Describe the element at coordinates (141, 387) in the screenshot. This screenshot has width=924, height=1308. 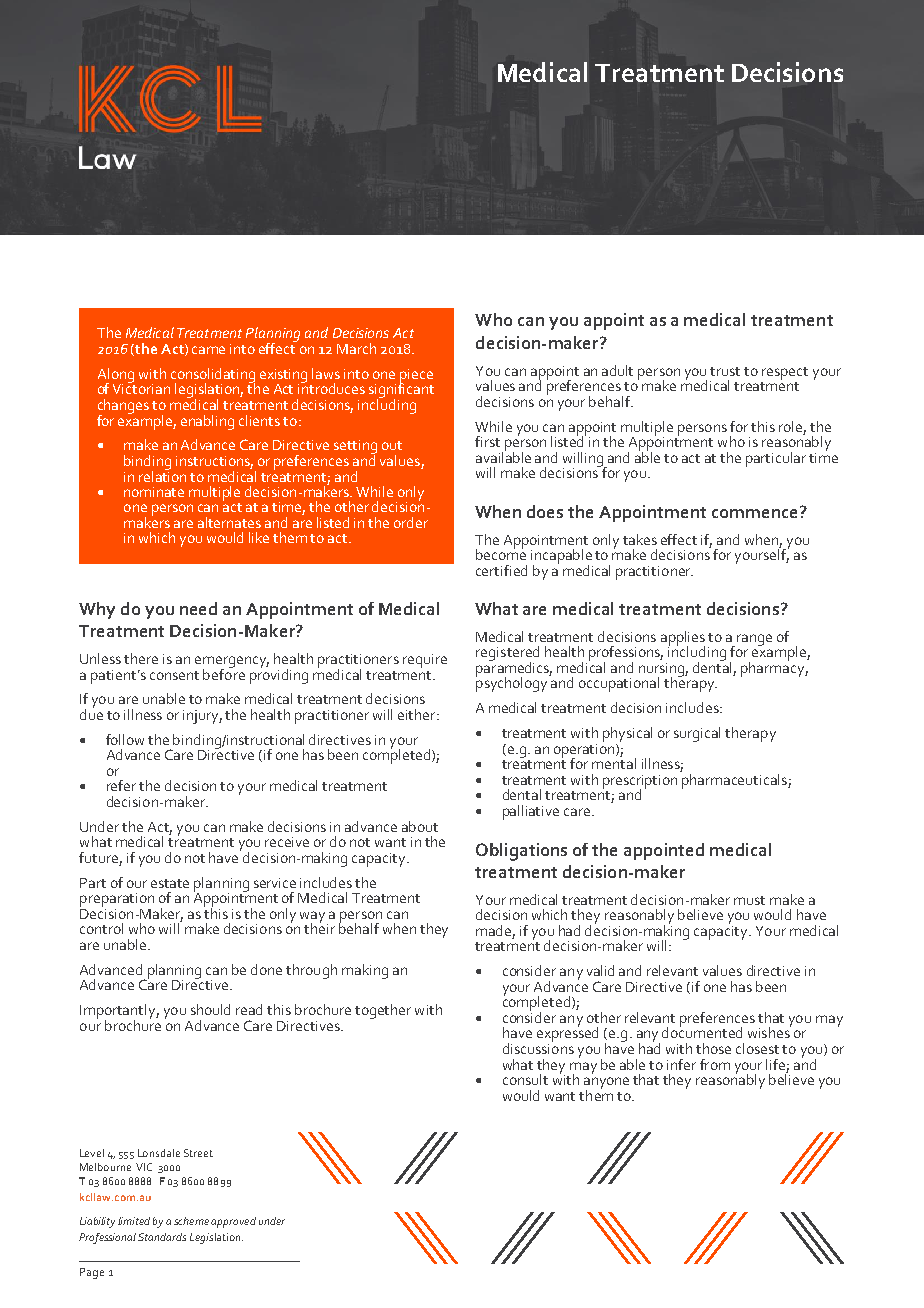
I see `Victorian` at that location.
